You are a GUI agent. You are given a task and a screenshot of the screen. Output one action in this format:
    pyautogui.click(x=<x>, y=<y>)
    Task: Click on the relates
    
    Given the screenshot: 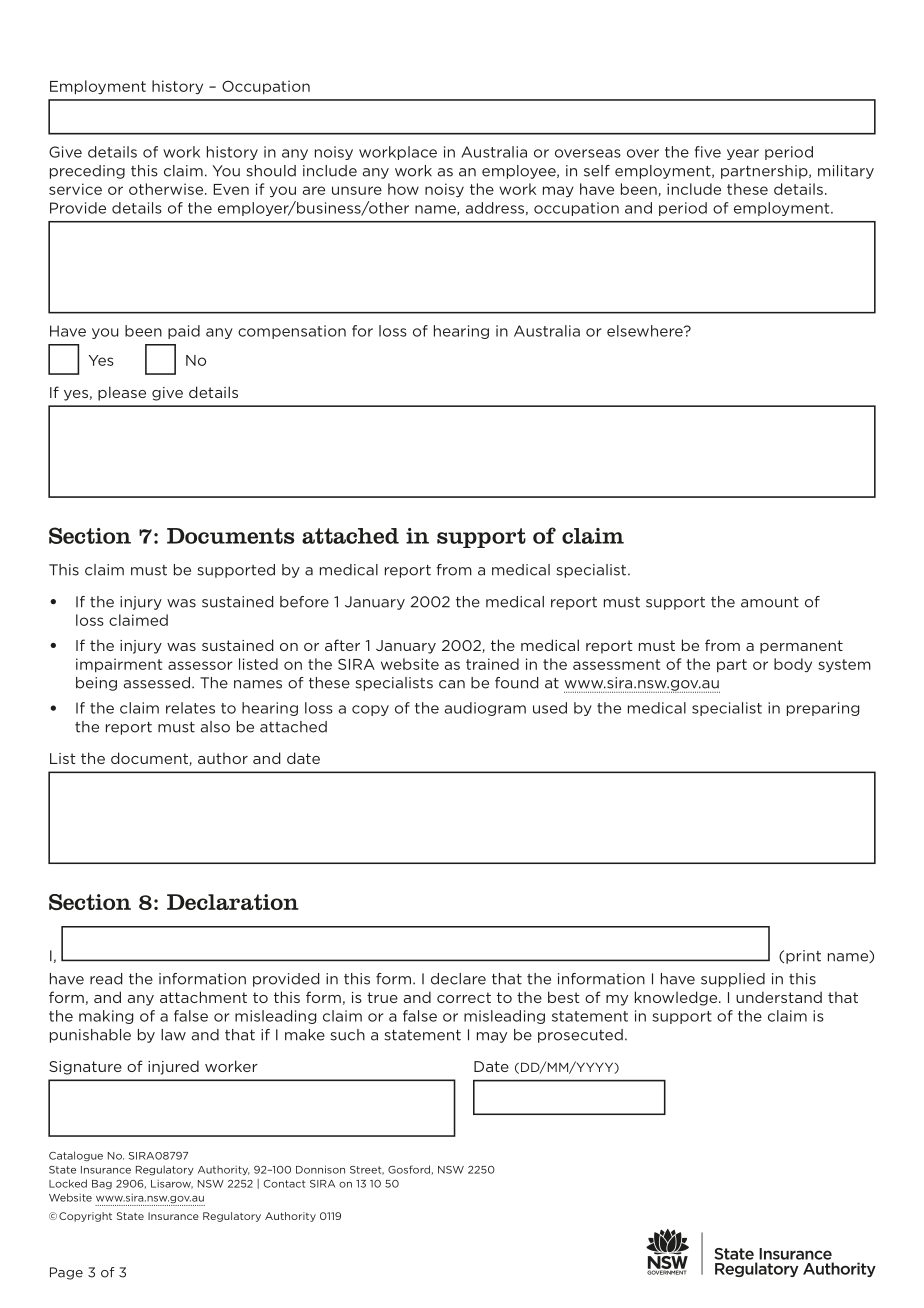 What is the action you would take?
    pyautogui.click(x=190, y=708)
